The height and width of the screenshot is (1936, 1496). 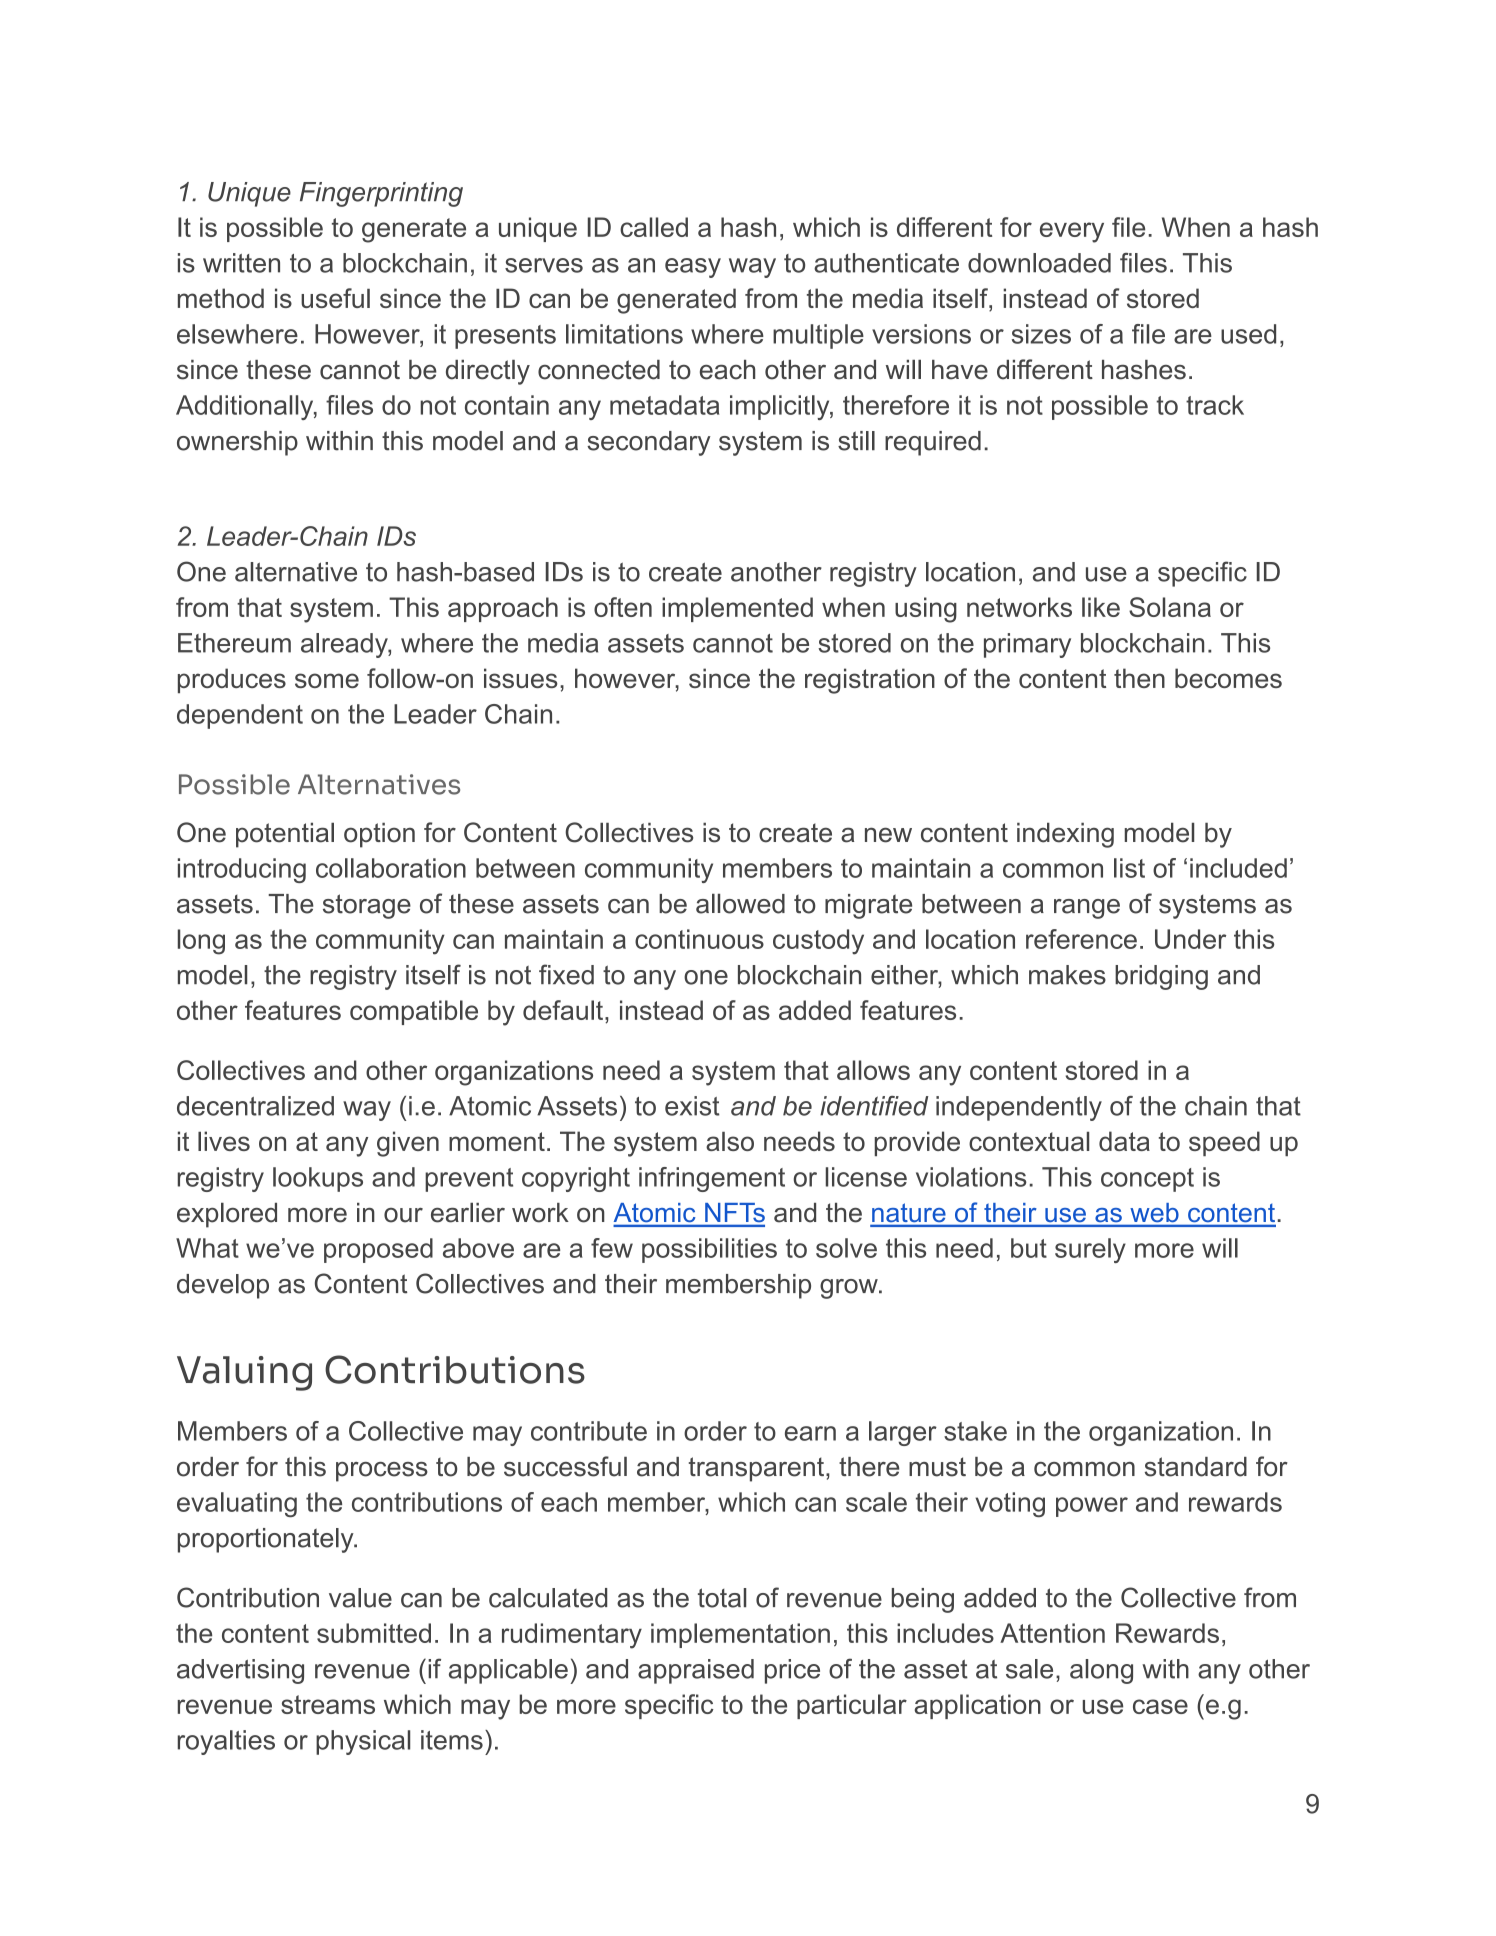 What do you see at coordinates (1161, 977) in the screenshot?
I see `bridging` at bounding box center [1161, 977].
